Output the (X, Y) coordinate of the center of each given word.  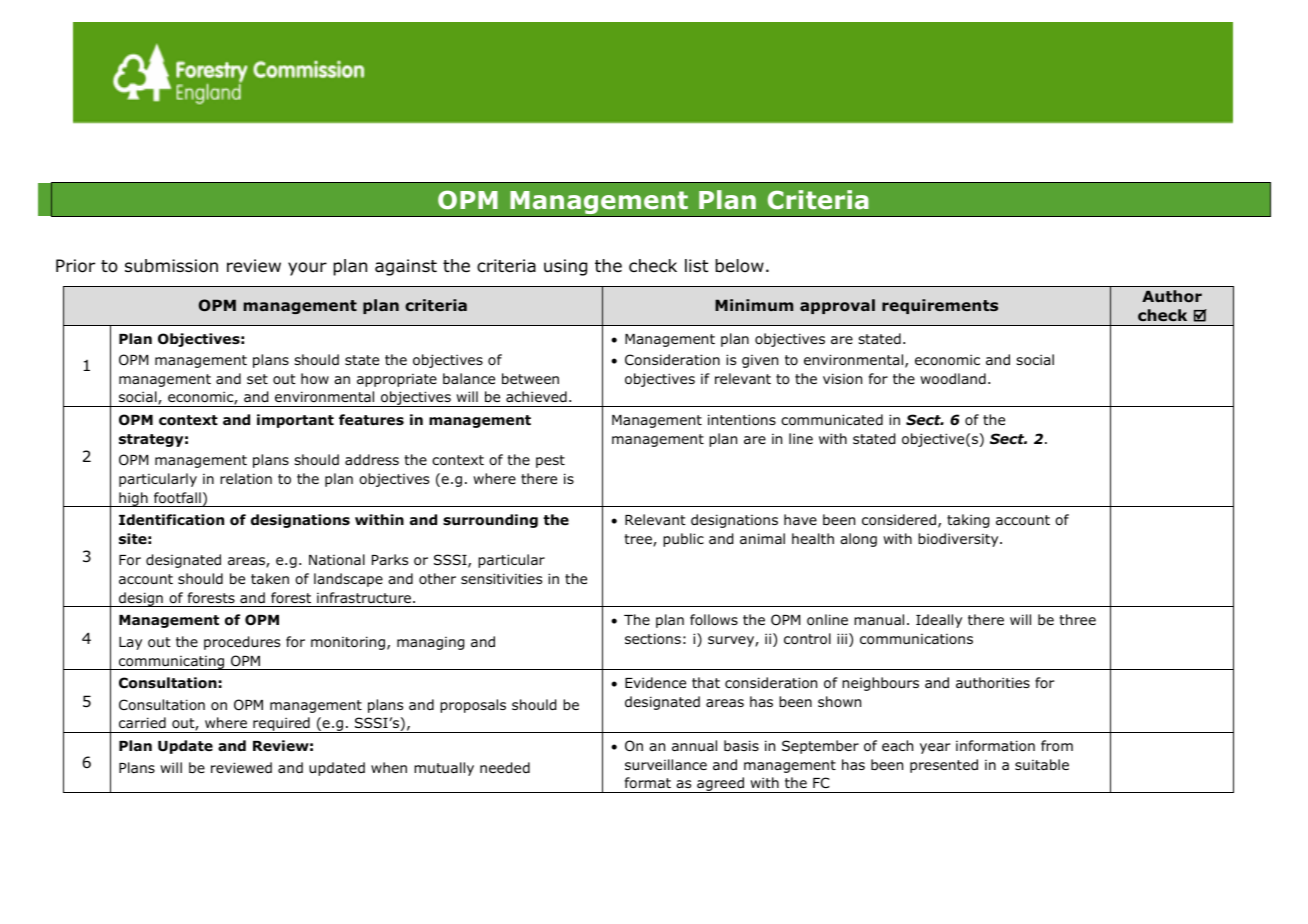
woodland (953, 379)
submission (171, 266)
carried (142, 722)
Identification (171, 520)
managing (430, 643)
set (257, 379)
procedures (242, 643)
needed (505, 768)
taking (968, 521)
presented (944, 766)
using (565, 267)
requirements (940, 306)
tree (639, 540)
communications (916, 639)
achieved (536, 396)
